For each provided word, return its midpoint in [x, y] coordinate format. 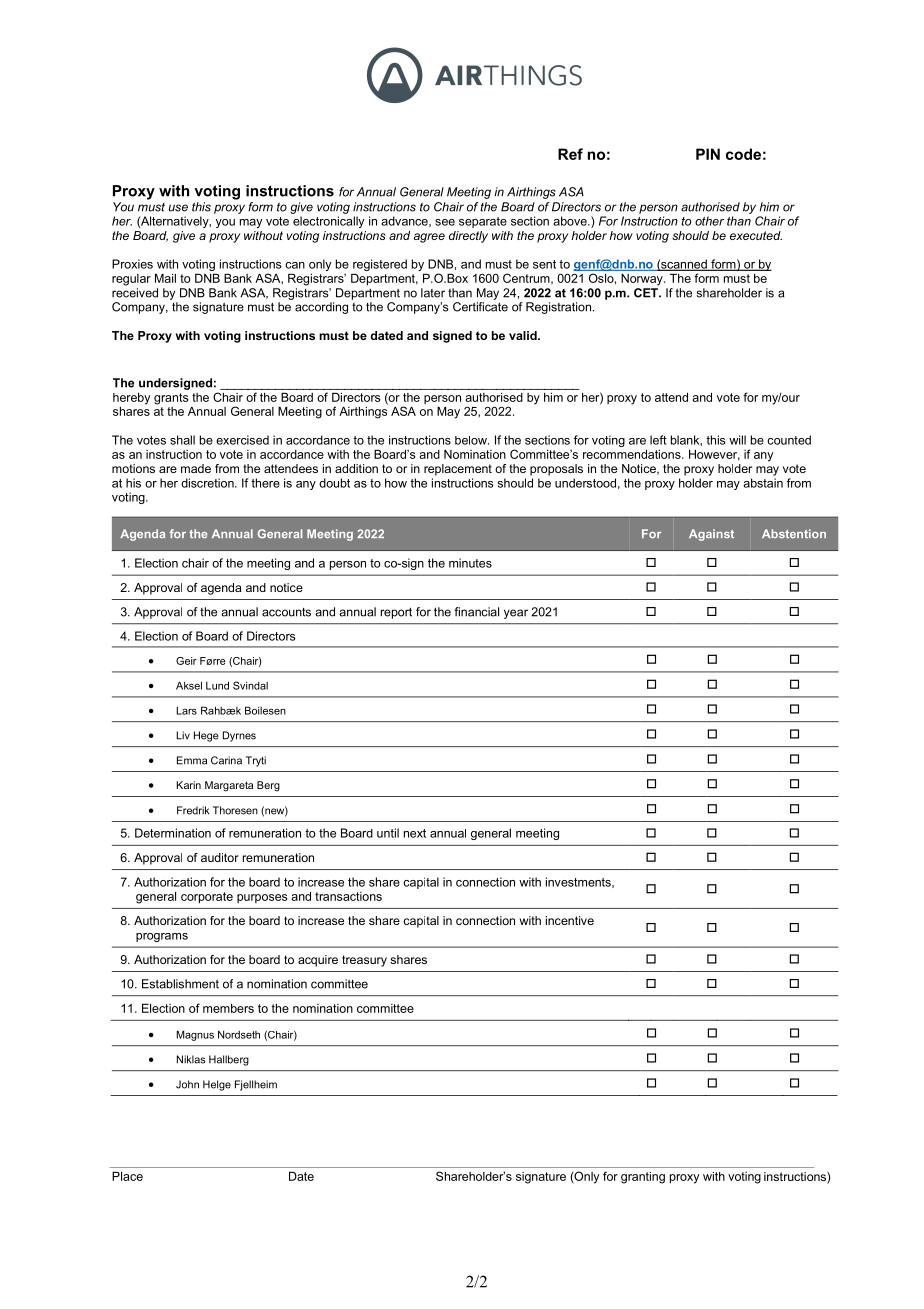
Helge [217, 1085]
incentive [570, 920]
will [737, 440]
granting [643, 1178]
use [178, 208]
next [415, 833]
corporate [207, 898]
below [472, 440]
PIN [708, 154]
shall [182, 440]
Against [711, 535]
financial [476, 612]
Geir [186, 661]
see [445, 222]
